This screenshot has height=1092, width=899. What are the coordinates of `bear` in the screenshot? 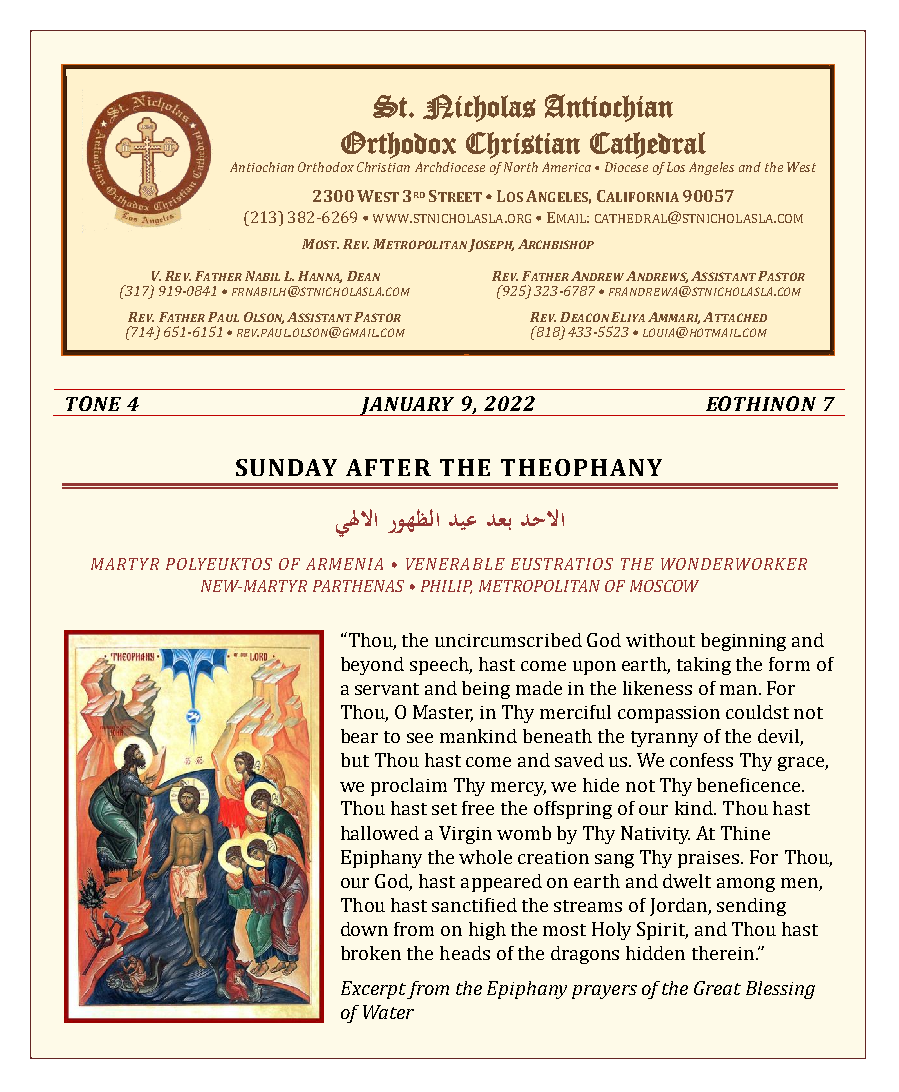 It's located at (359, 736).
